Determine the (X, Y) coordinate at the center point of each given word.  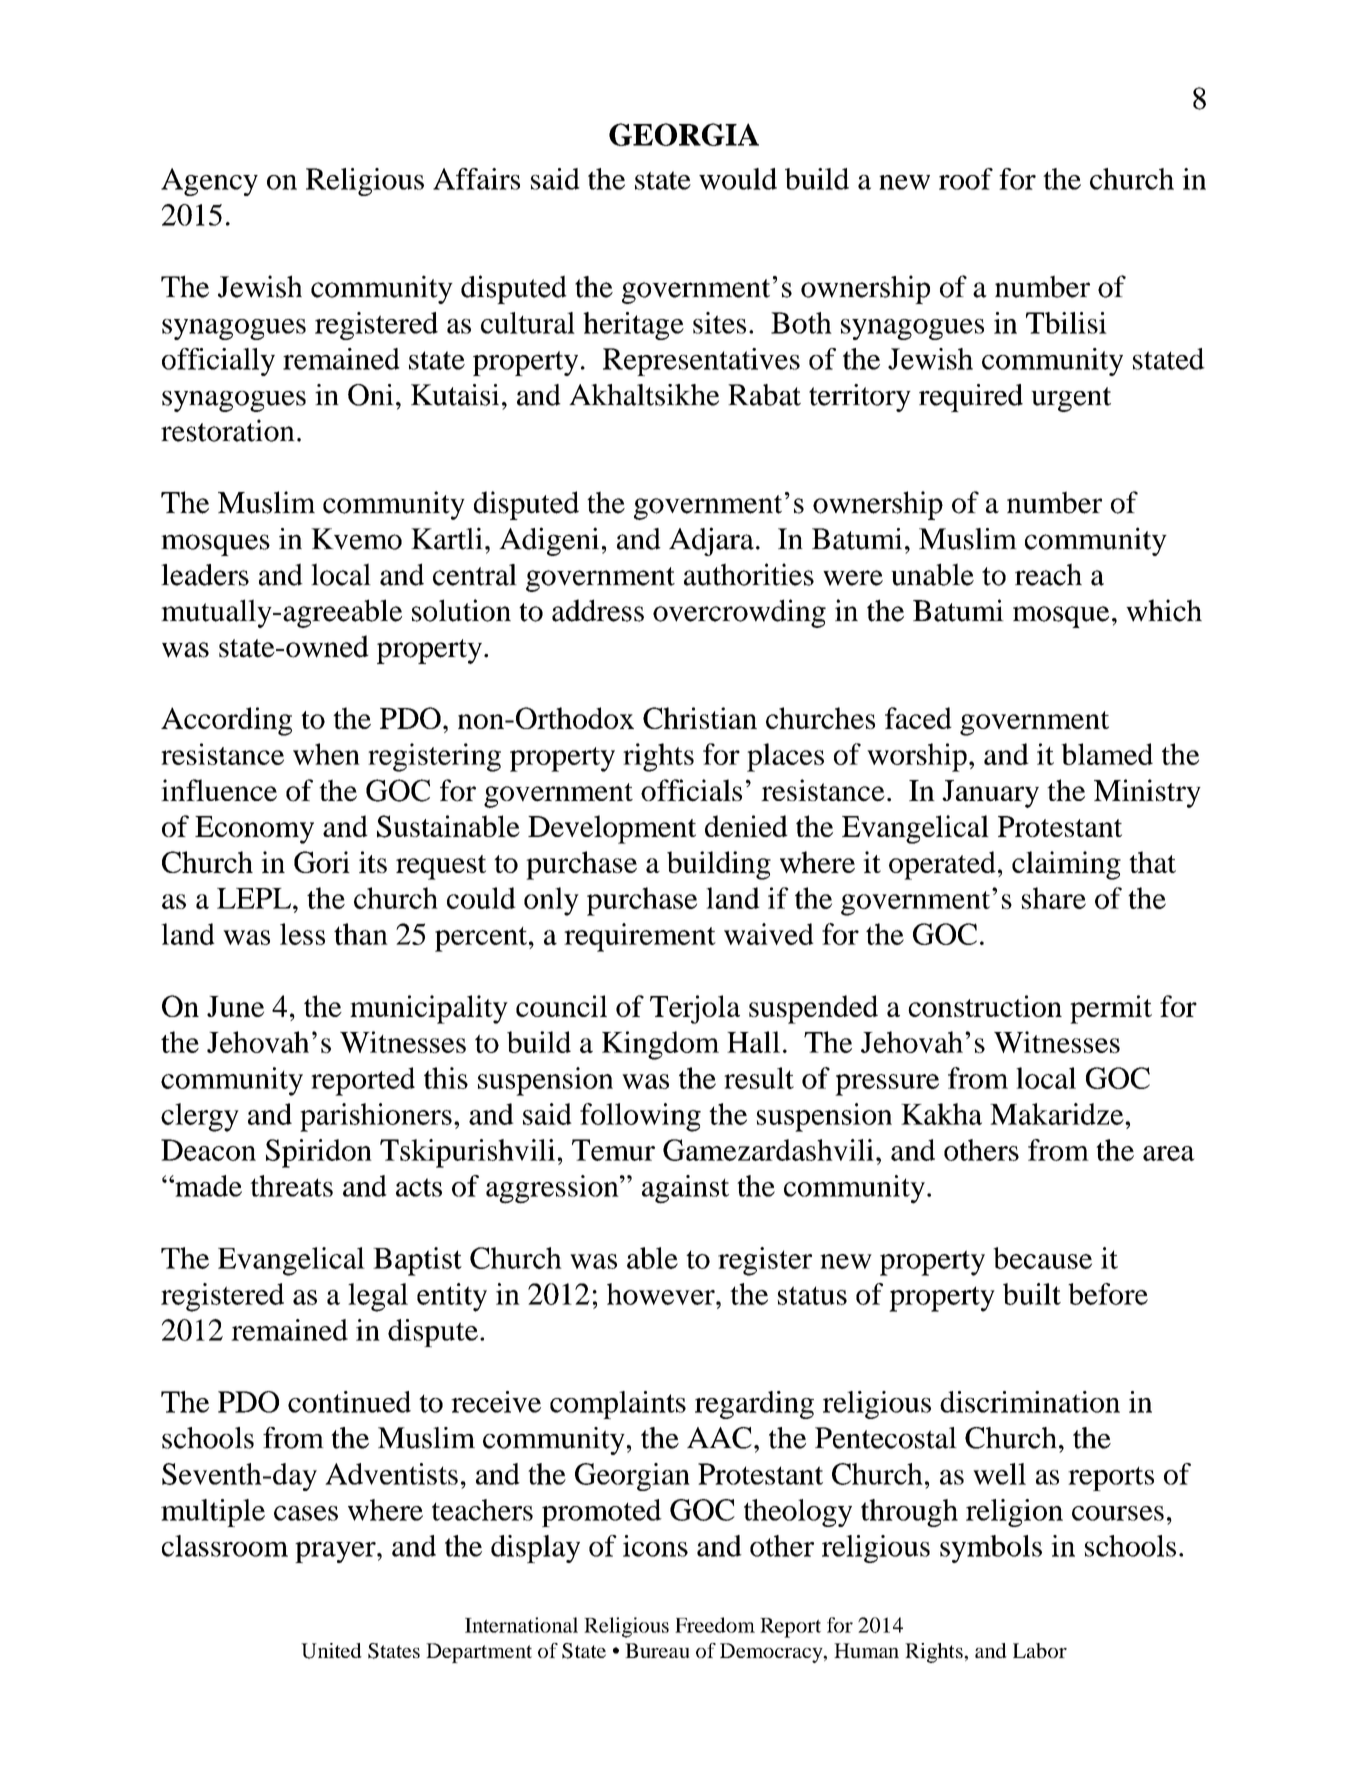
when (326, 754)
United (331, 1651)
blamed (1107, 754)
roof (966, 179)
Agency (209, 182)
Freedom (715, 1625)
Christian (700, 718)
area (1169, 1153)
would (738, 179)
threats (291, 1186)
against (685, 1189)
